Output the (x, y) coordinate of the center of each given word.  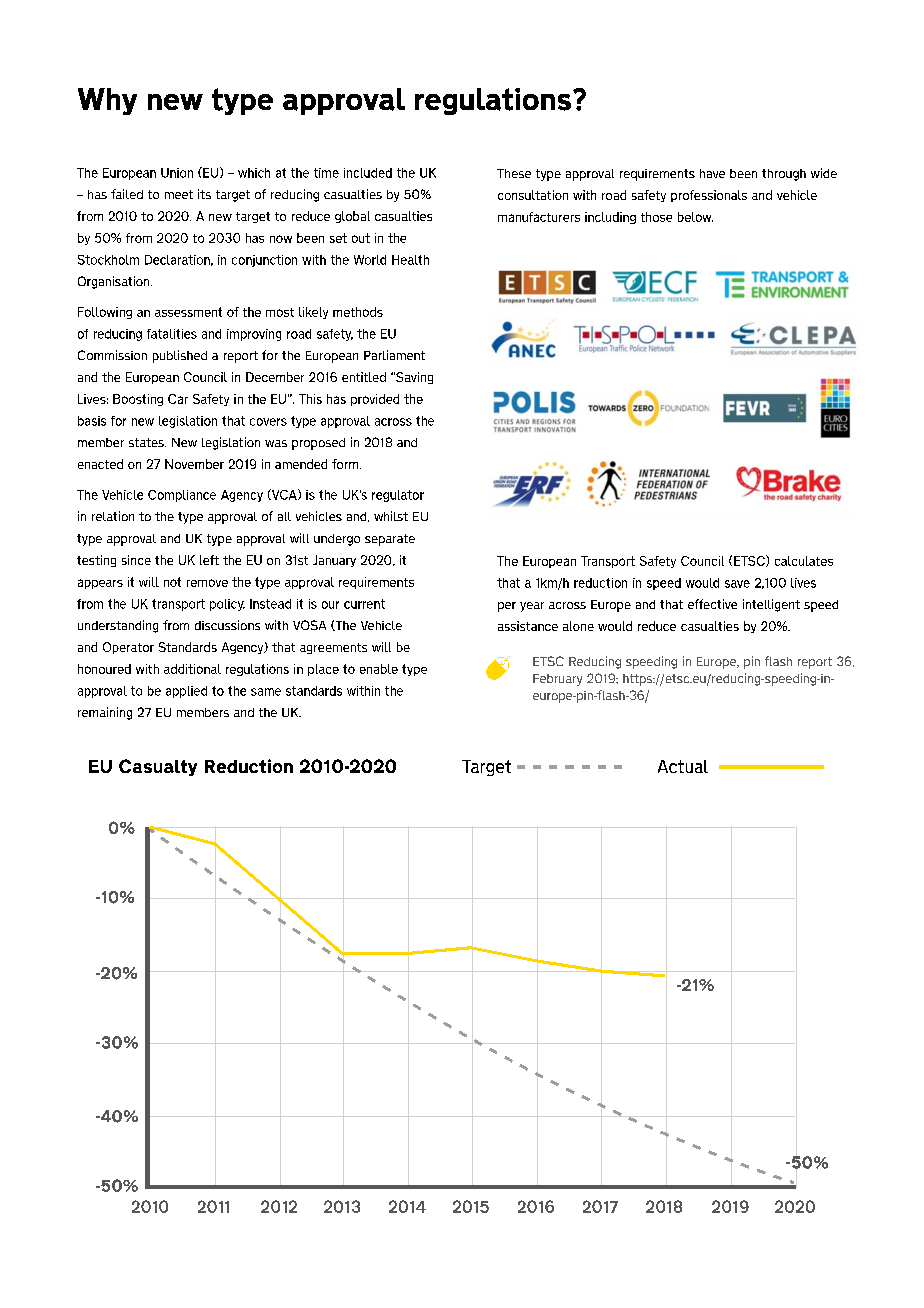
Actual (683, 766)
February (557, 680)
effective (712, 604)
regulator (398, 496)
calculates (804, 561)
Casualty (158, 767)
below (695, 217)
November (194, 464)
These (514, 173)
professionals (709, 196)
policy (227, 605)
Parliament (394, 355)
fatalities (172, 334)
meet (179, 194)
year (532, 607)
